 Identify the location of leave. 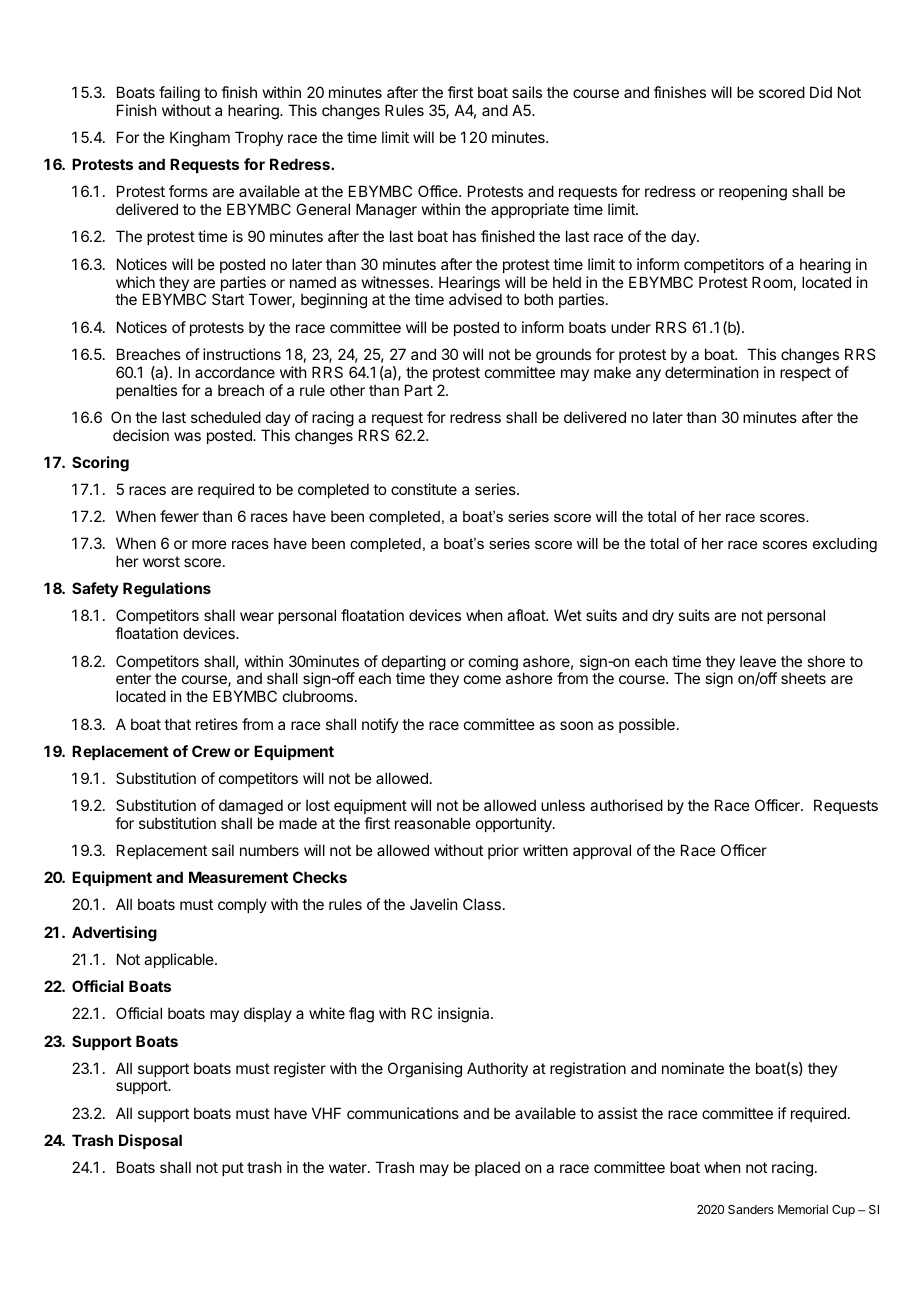
(758, 661).
